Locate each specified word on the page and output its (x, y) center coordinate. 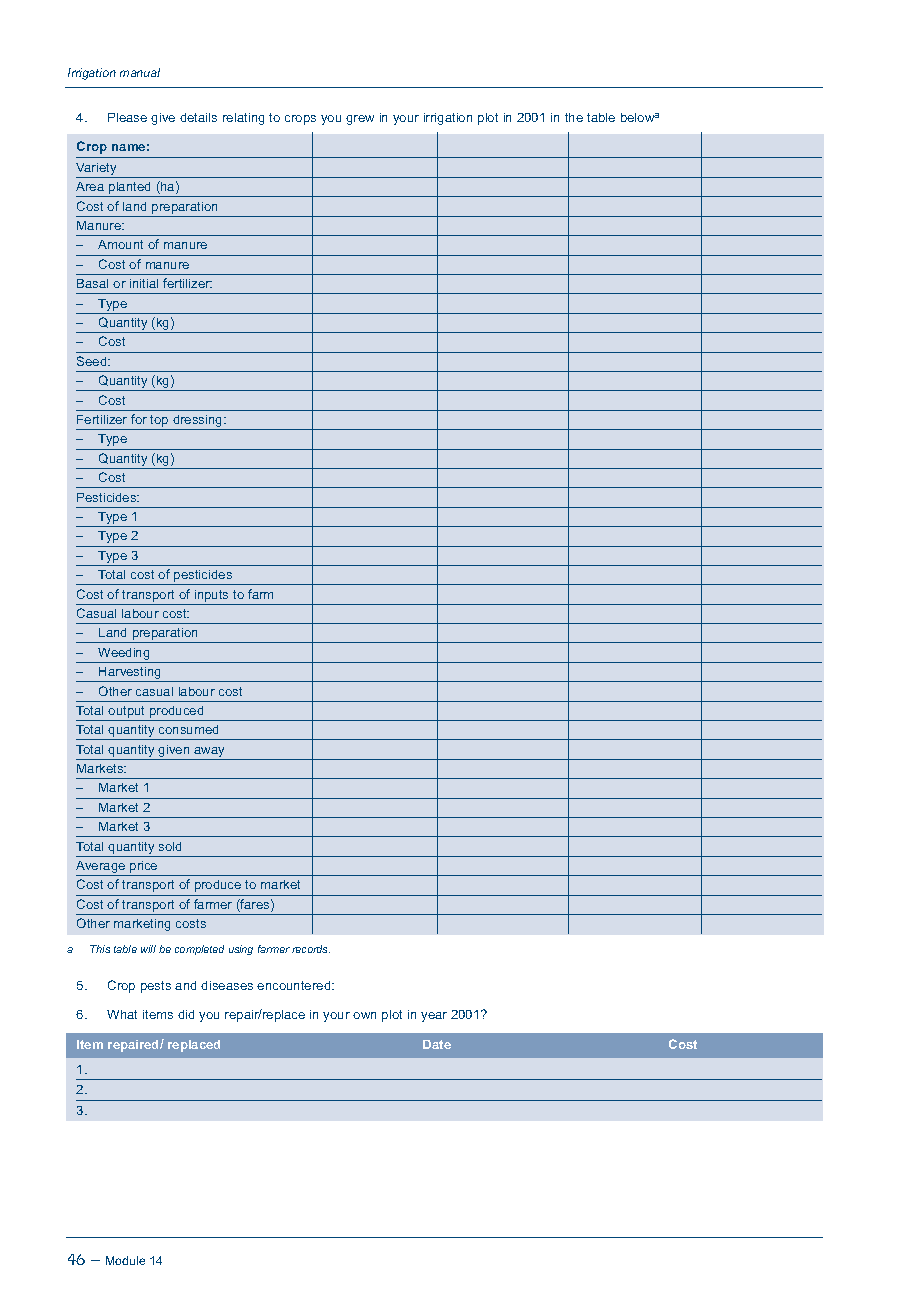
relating (243, 119)
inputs (211, 596)
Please (127, 117)
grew (360, 120)
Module (125, 1260)
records (311, 949)
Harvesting (130, 674)
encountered (295, 985)
